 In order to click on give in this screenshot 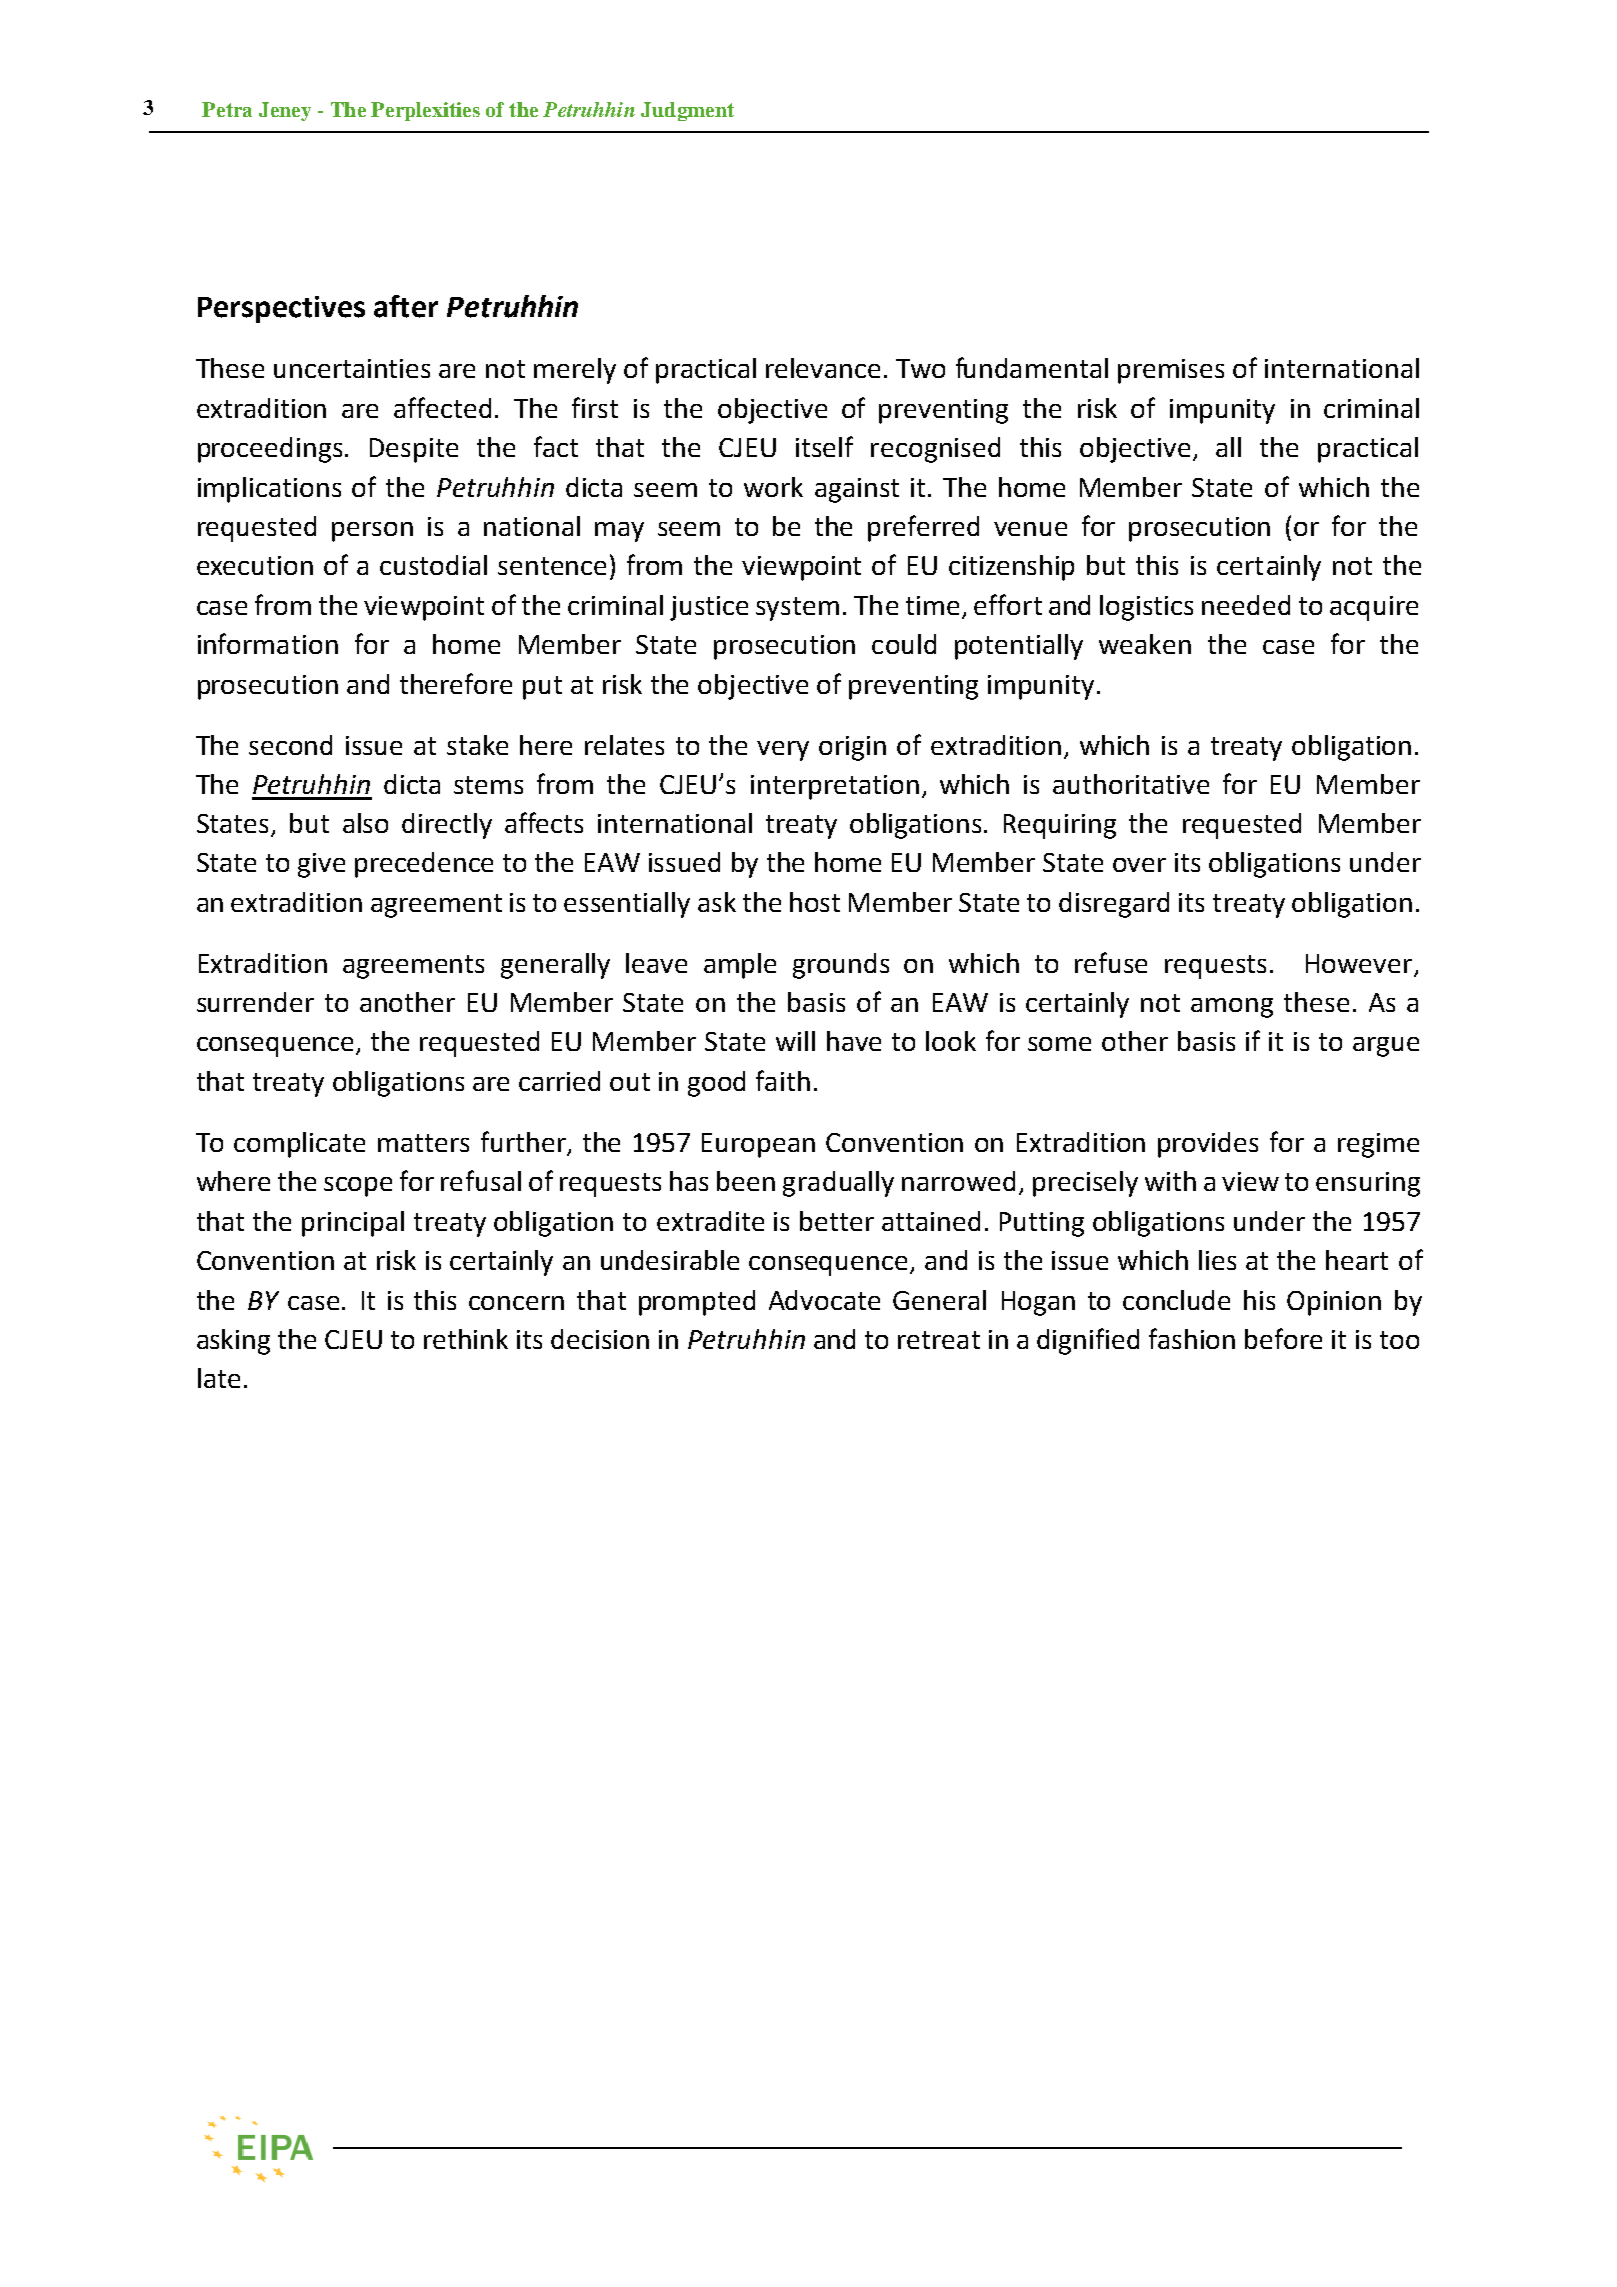, I will do `click(321, 865)`.
